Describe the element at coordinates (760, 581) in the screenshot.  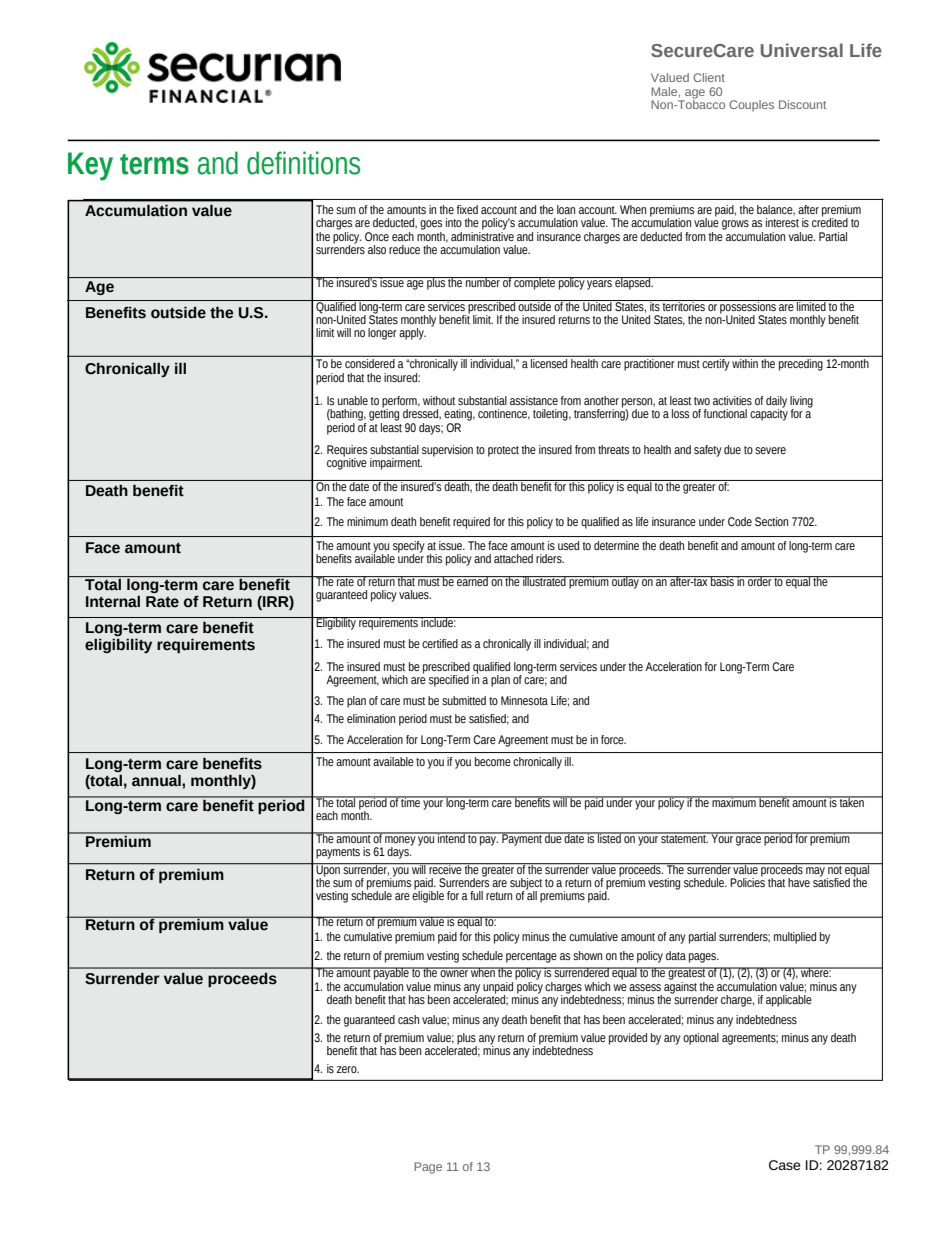
I see `order` at that location.
